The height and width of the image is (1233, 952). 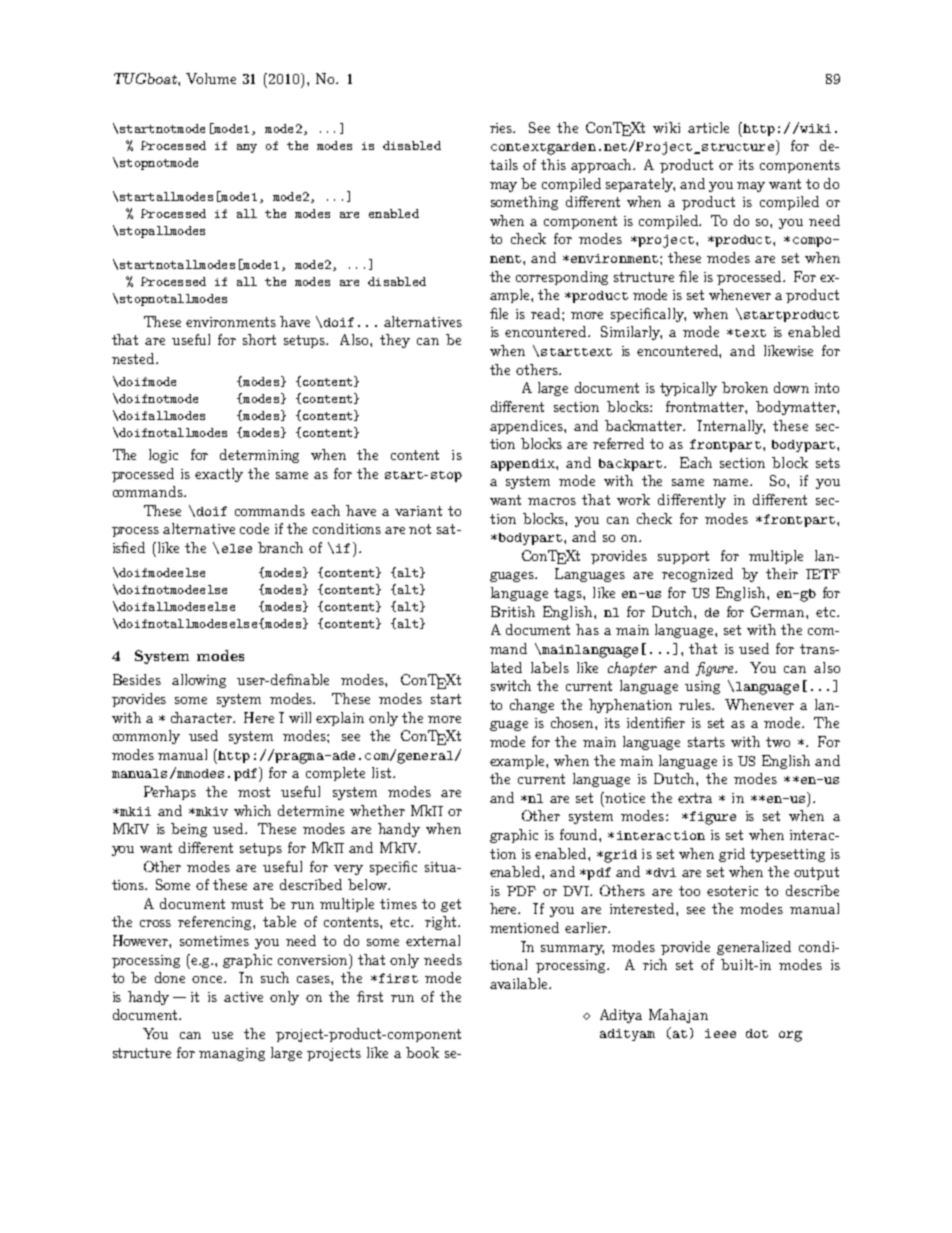 I want to click on two, so click(x=778, y=742).
